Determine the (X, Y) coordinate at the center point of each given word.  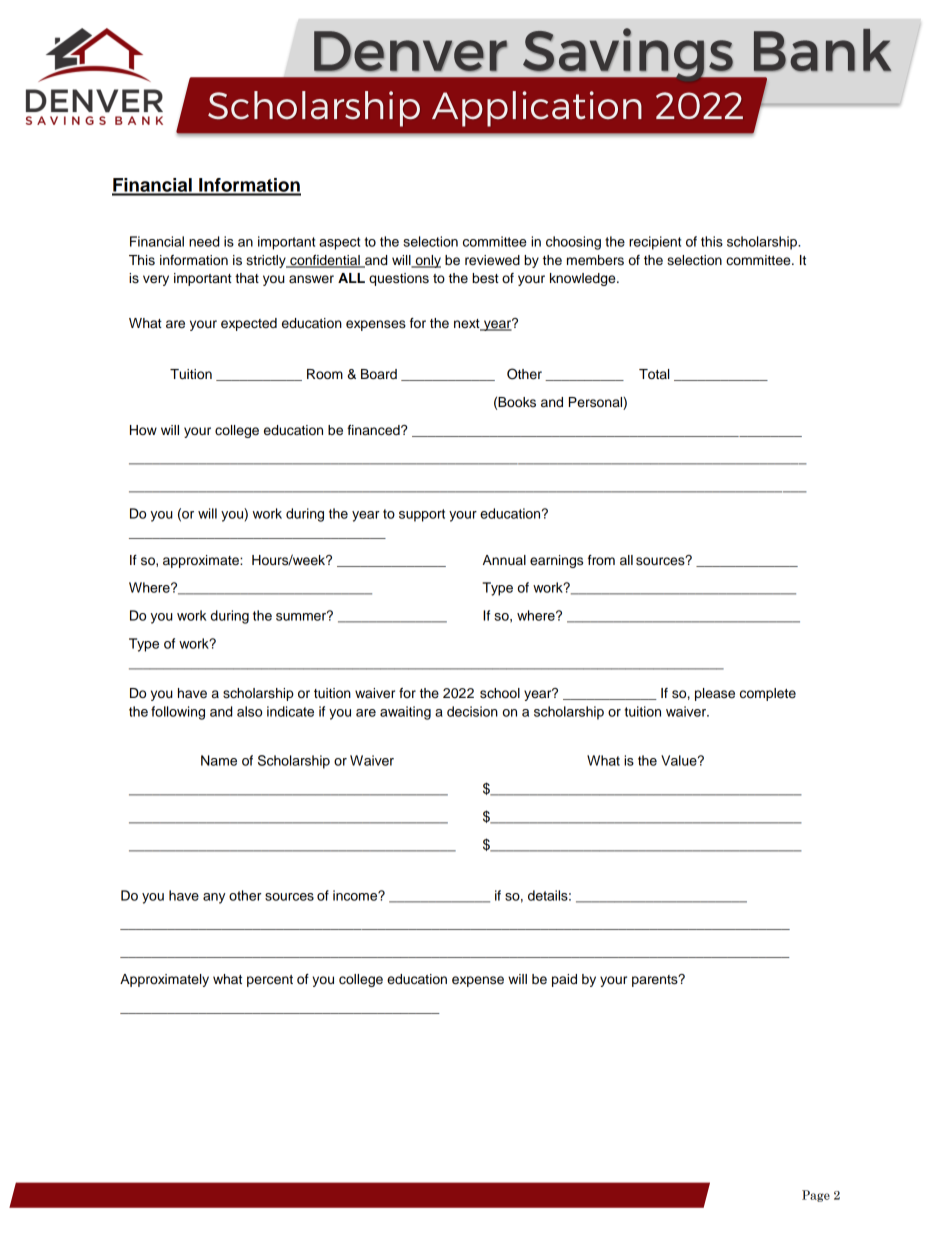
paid (564, 980)
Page (816, 1196)
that (247, 278)
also (249, 711)
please (715, 694)
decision (472, 711)
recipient (655, 243)
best (485, 278)
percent (270, 981)
